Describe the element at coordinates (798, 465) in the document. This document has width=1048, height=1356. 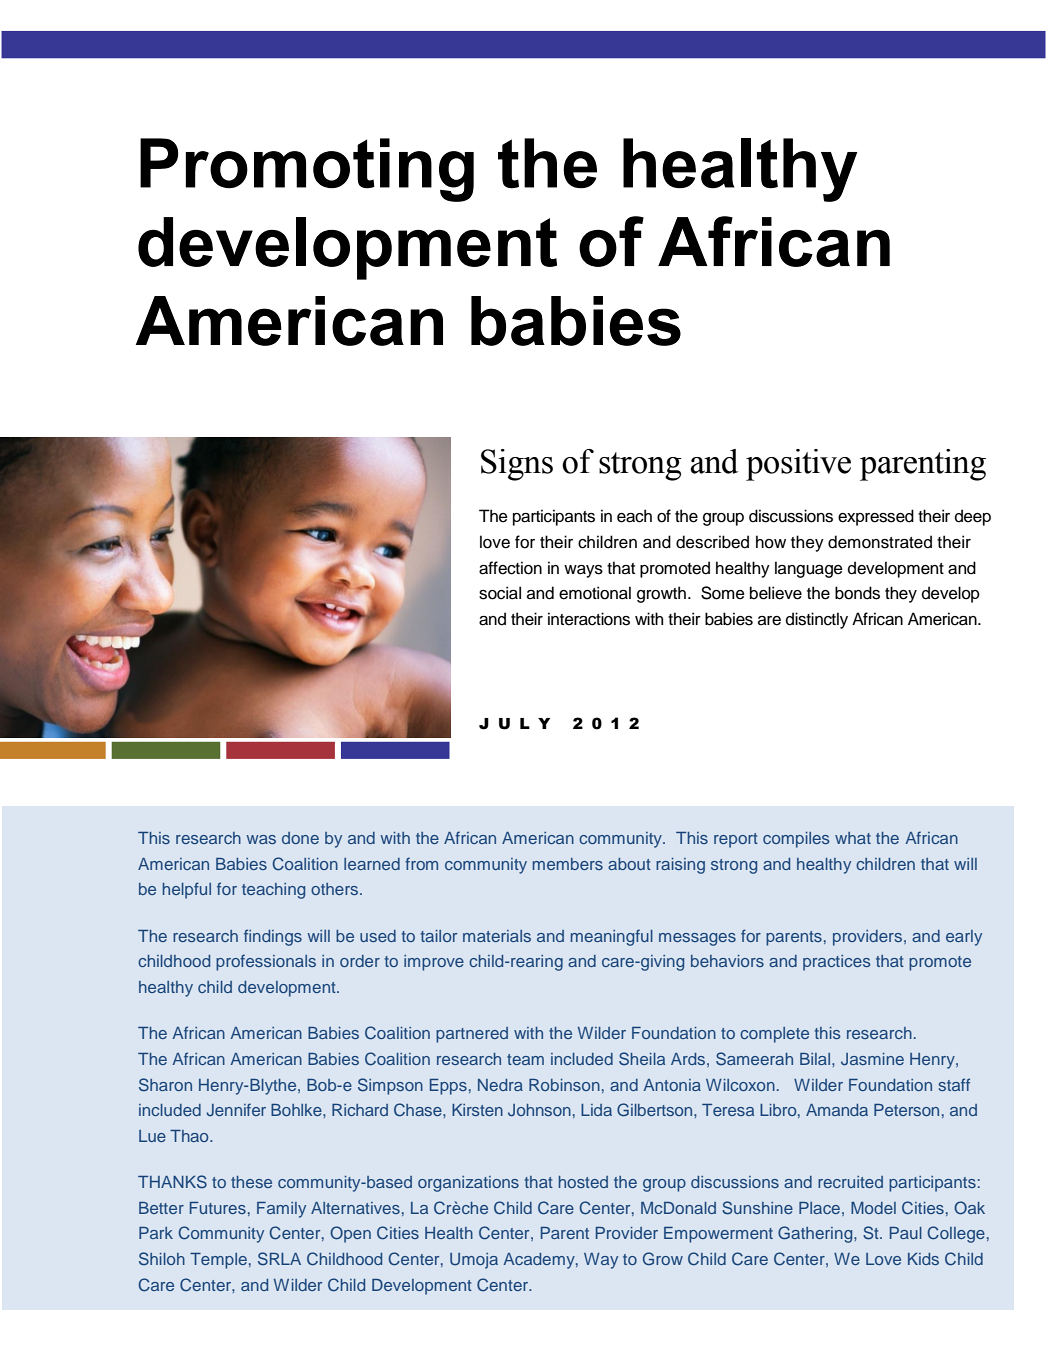
I see `positive` at that location.
